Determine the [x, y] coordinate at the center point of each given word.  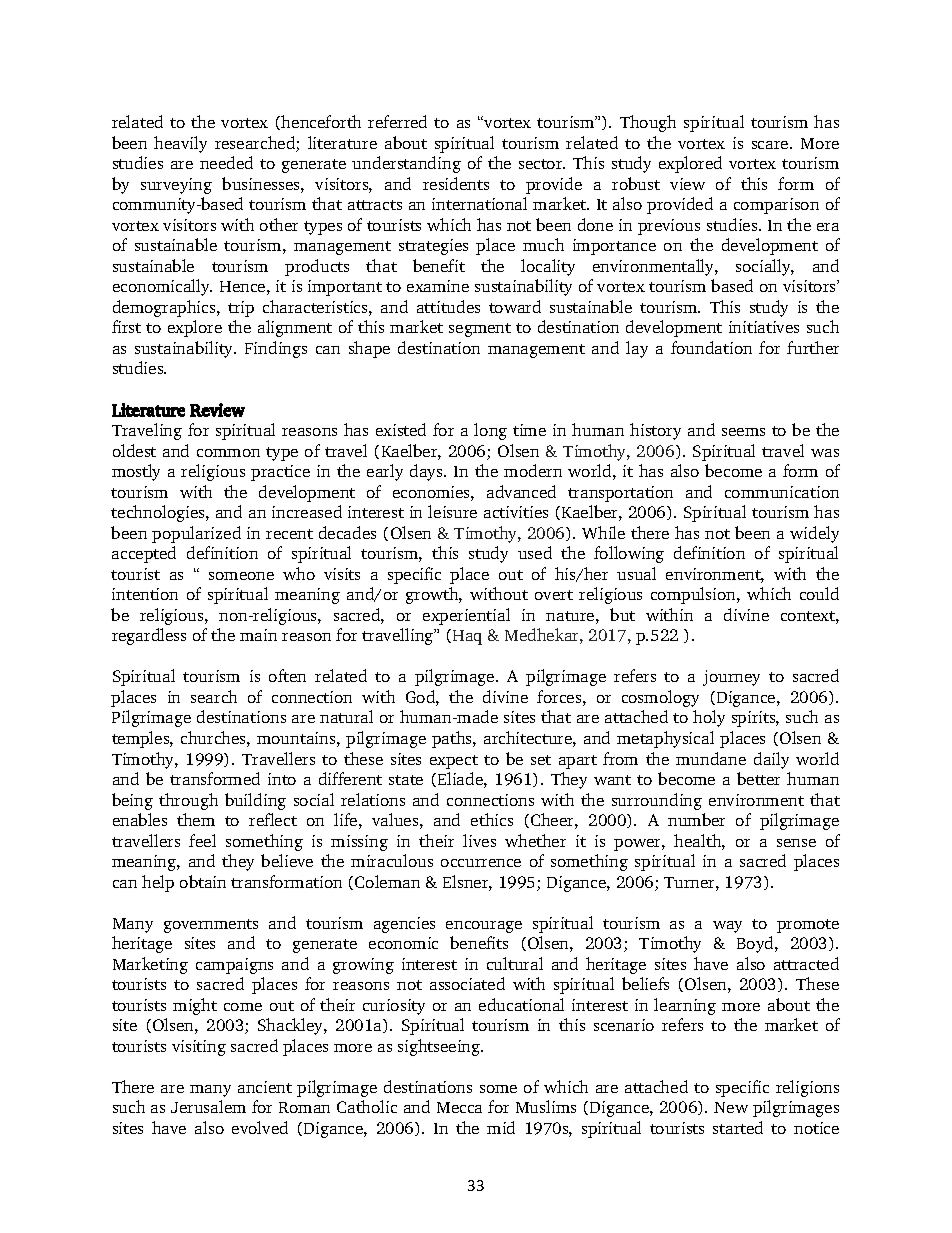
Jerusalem [208, 1106]
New [731, 1107]
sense [796, 843]
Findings [276, 349]
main [258, 635]
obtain [203, 881]
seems [743, 432]
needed [226, 162]
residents [456, 183]
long [490, 431]
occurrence [481, 863]
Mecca [459, 1107]
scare [771, 145]
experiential [466, 616]
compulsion [694, 595]
